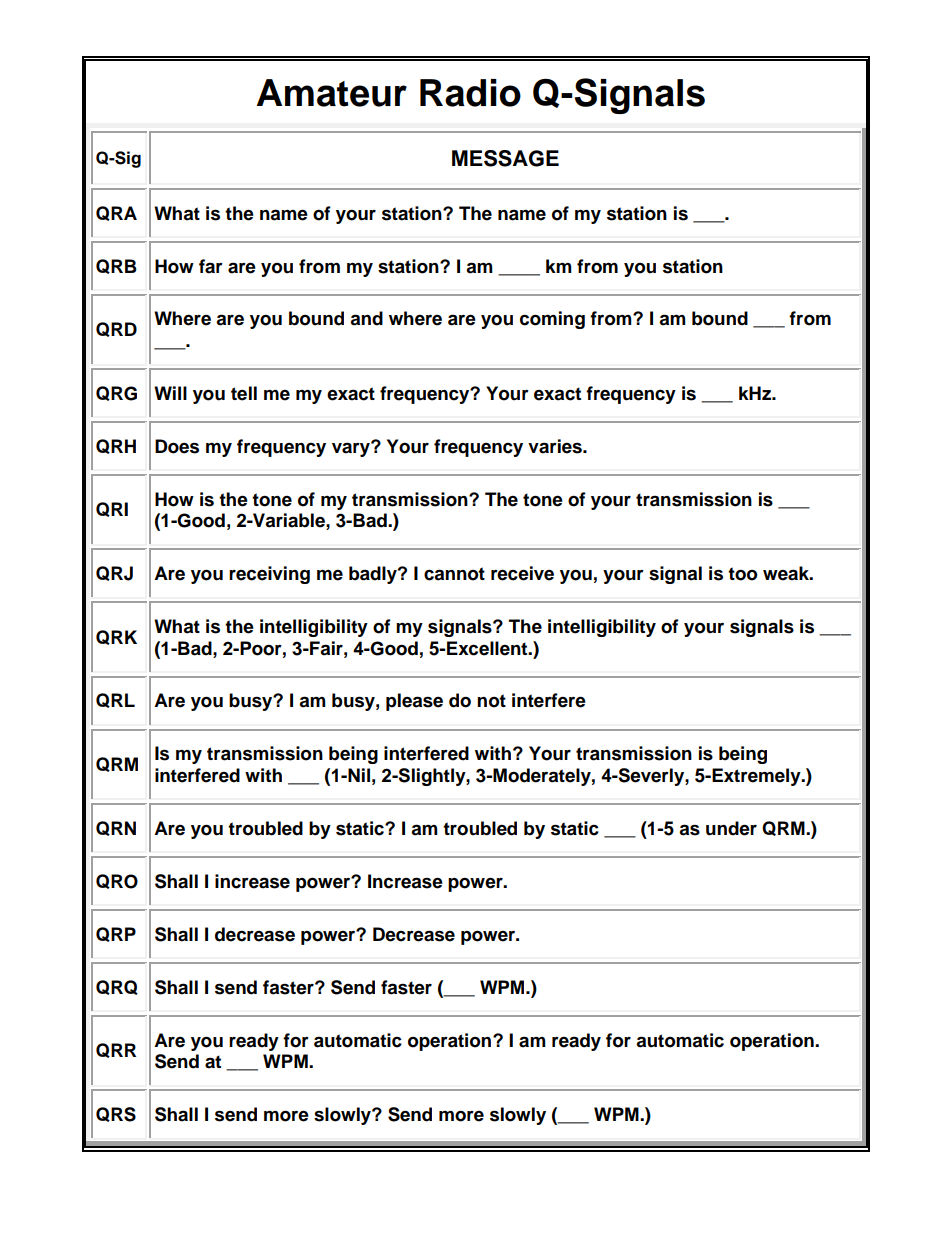 The image size is (952, 1233). Describe the element at coordinates (177, 446) in the document. I see `Does` at that location.
